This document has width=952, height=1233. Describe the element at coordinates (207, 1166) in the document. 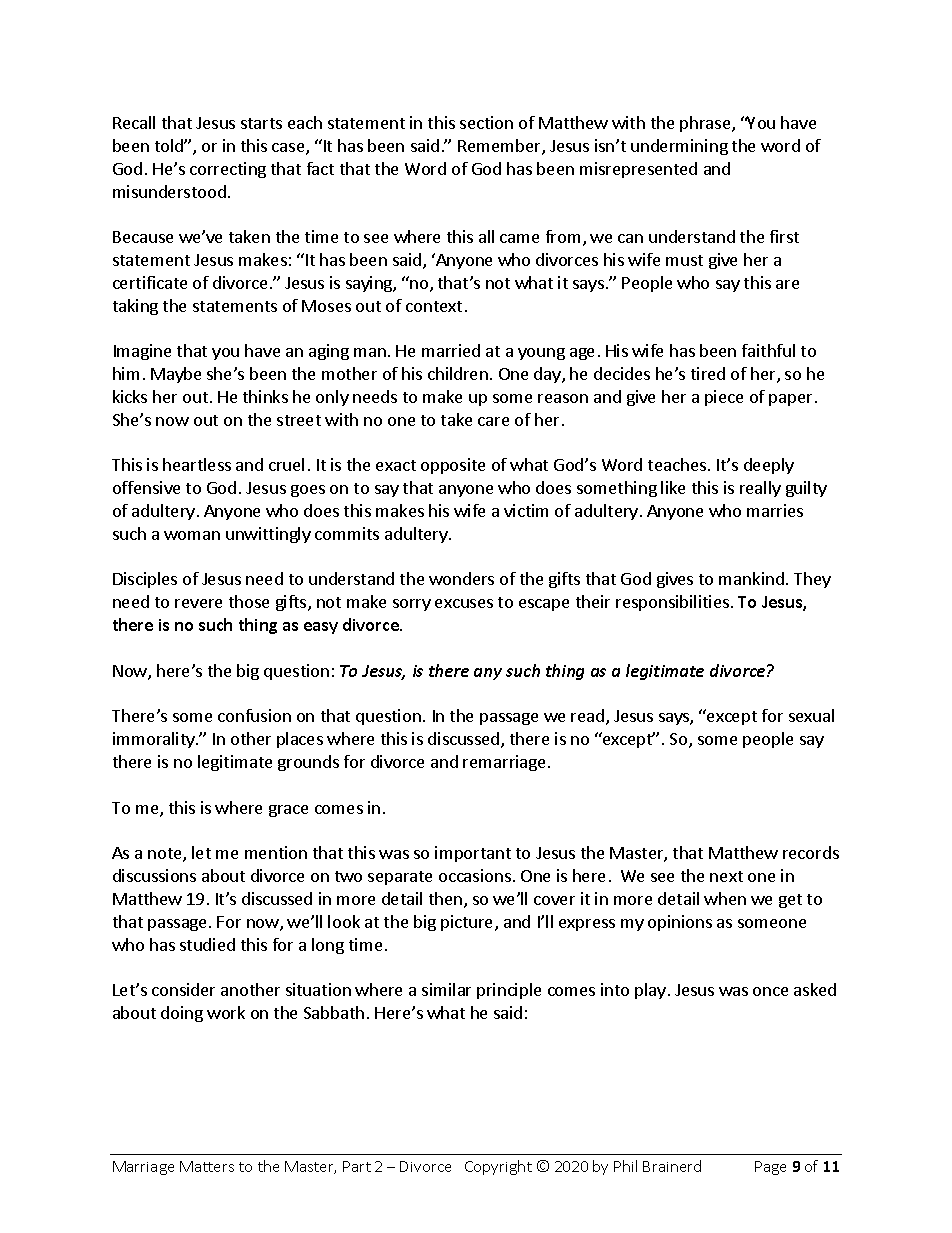

I see `Matters` at that location.
